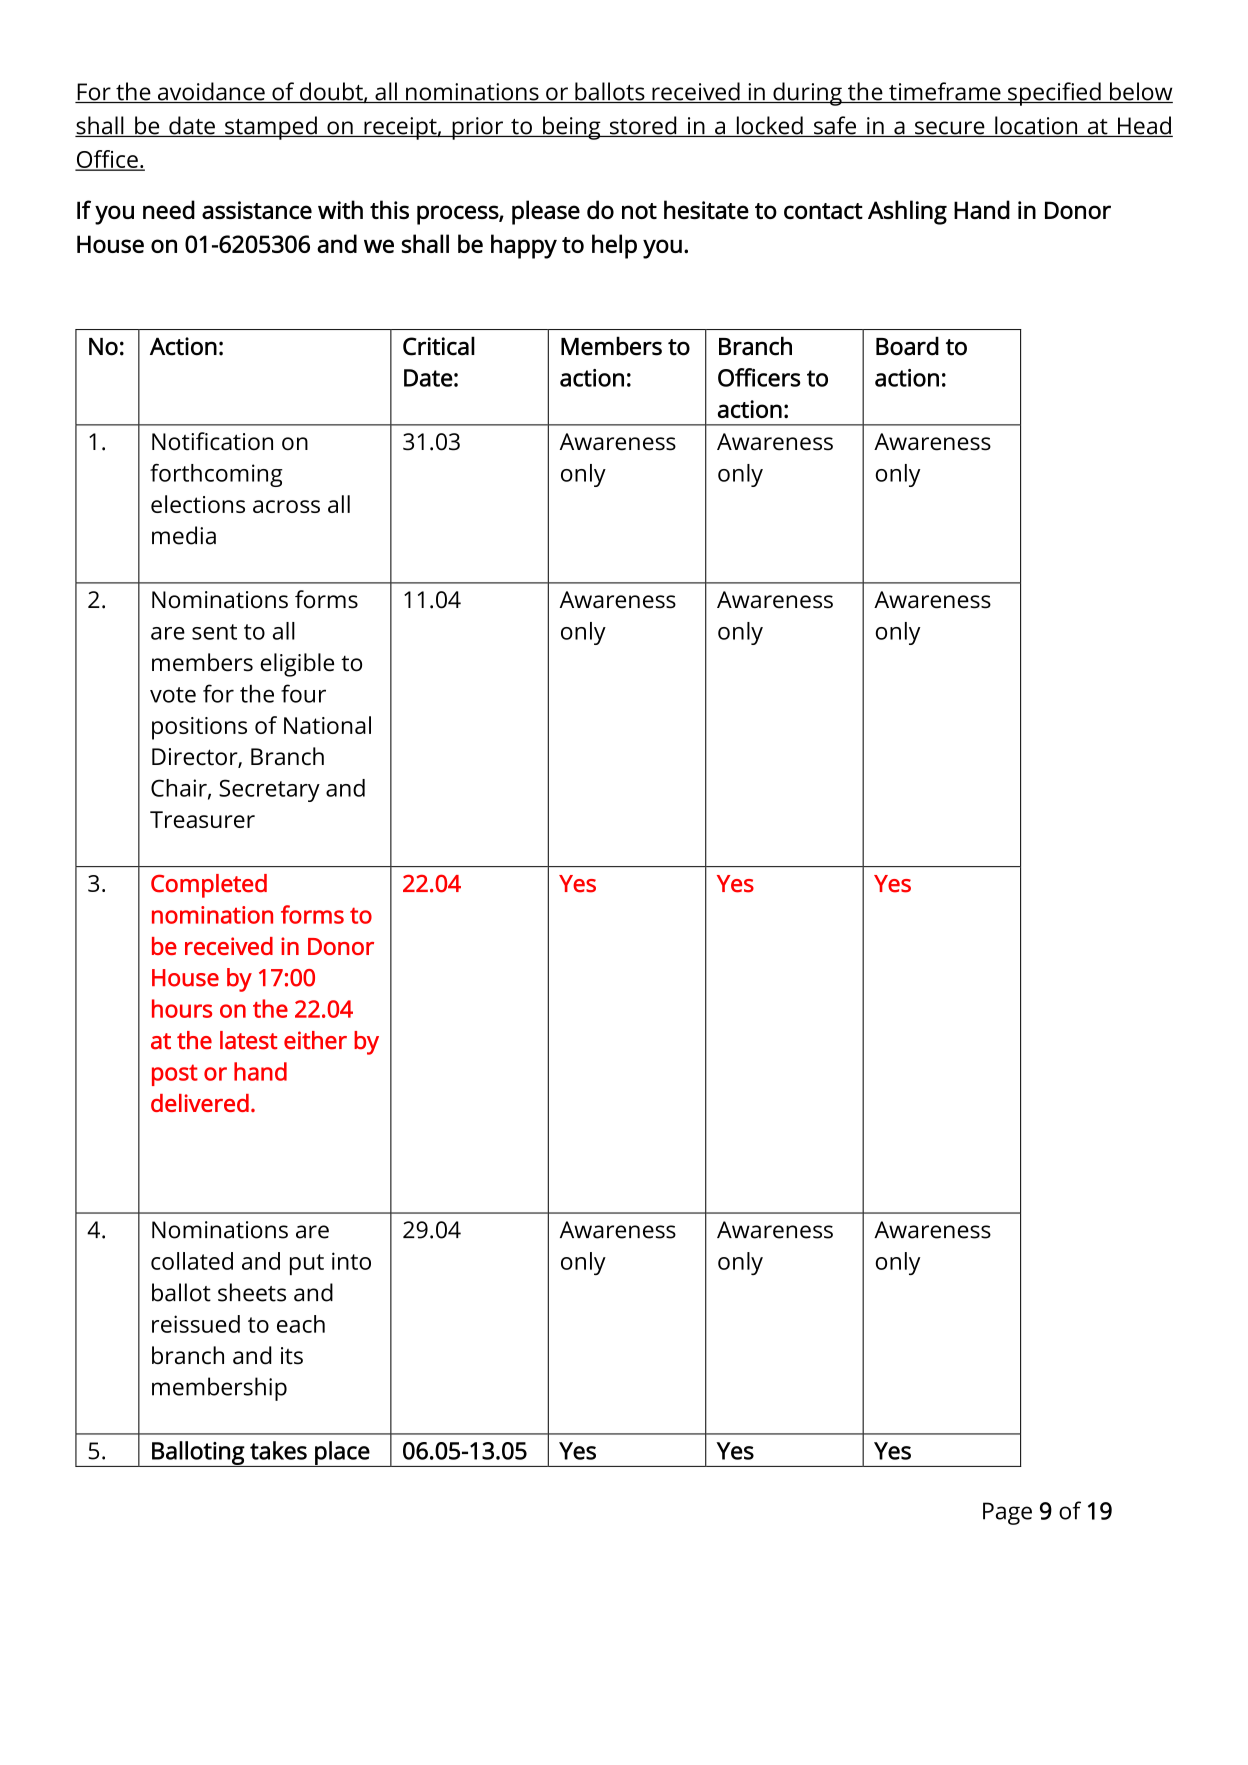 The image size is (1248, 1765). Describe the element at coordinates (278, 1450) in the screenshot. I see `takes` at that location.
